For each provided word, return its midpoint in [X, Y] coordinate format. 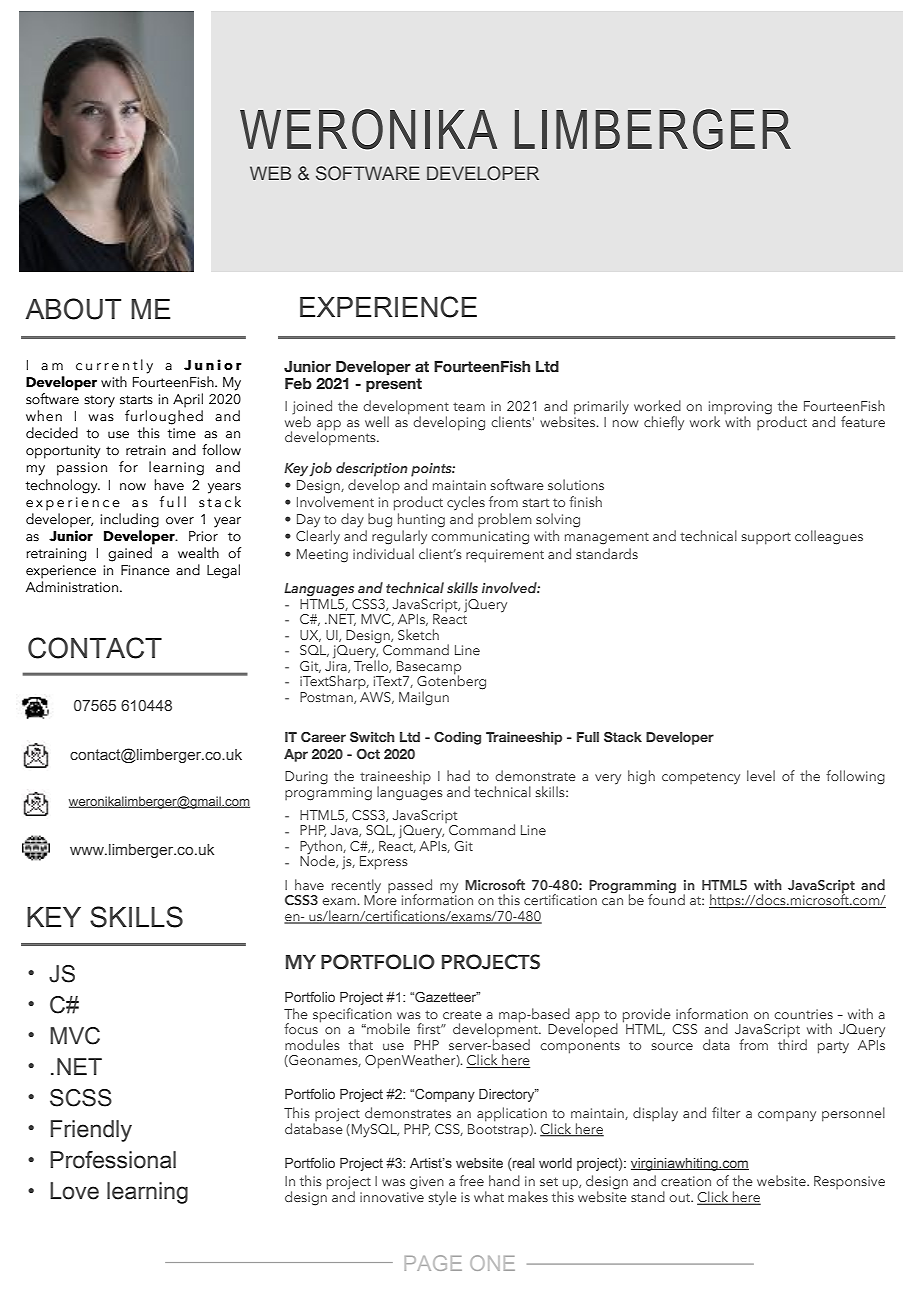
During [306, 778]
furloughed [164, 417]
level [761, 775]
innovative [392, 1197]
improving [740, 409]
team [469, 406]
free [471, 1180]
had [458, 775]
